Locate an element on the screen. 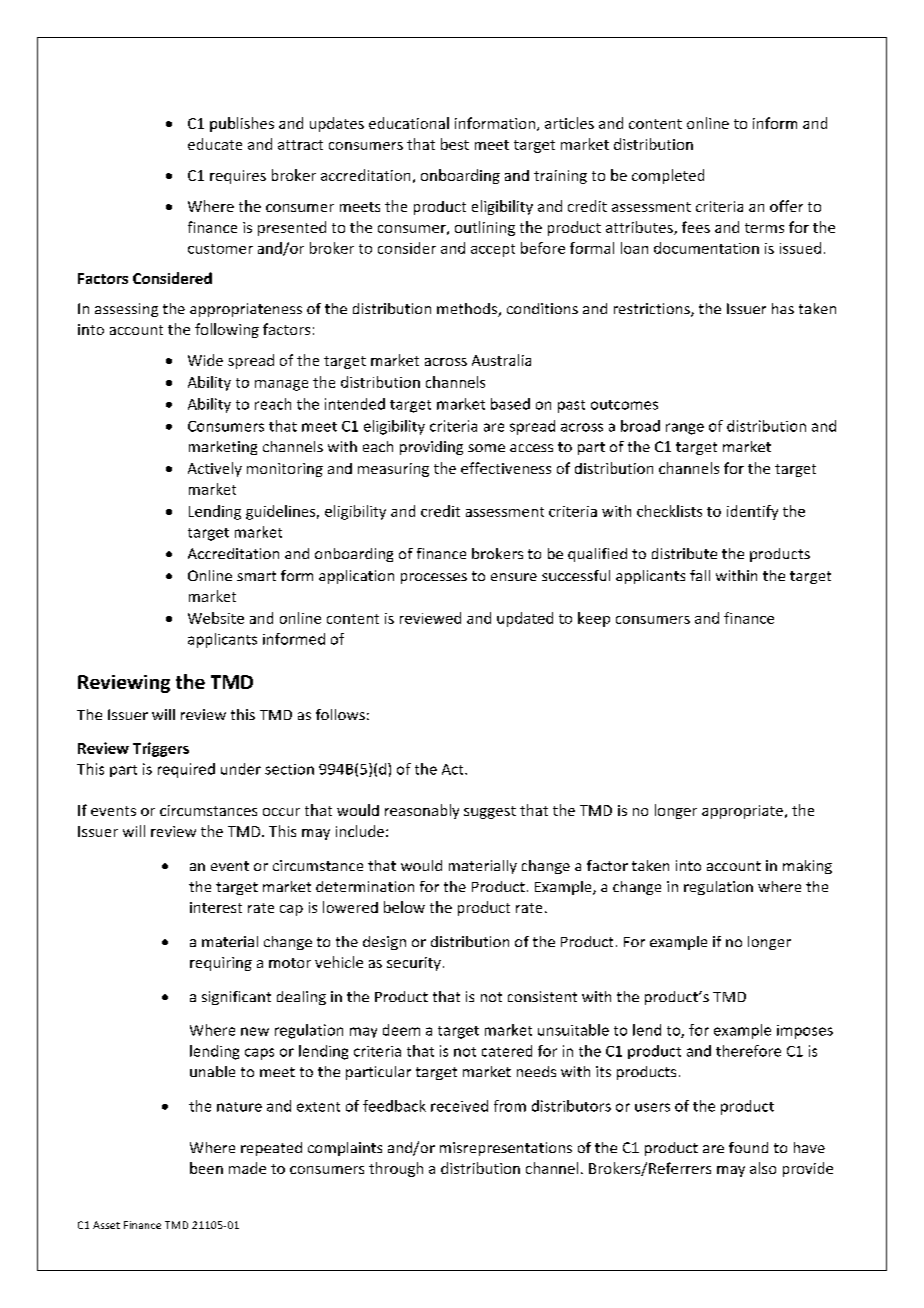  completed is located at coordinates (668, 176).
